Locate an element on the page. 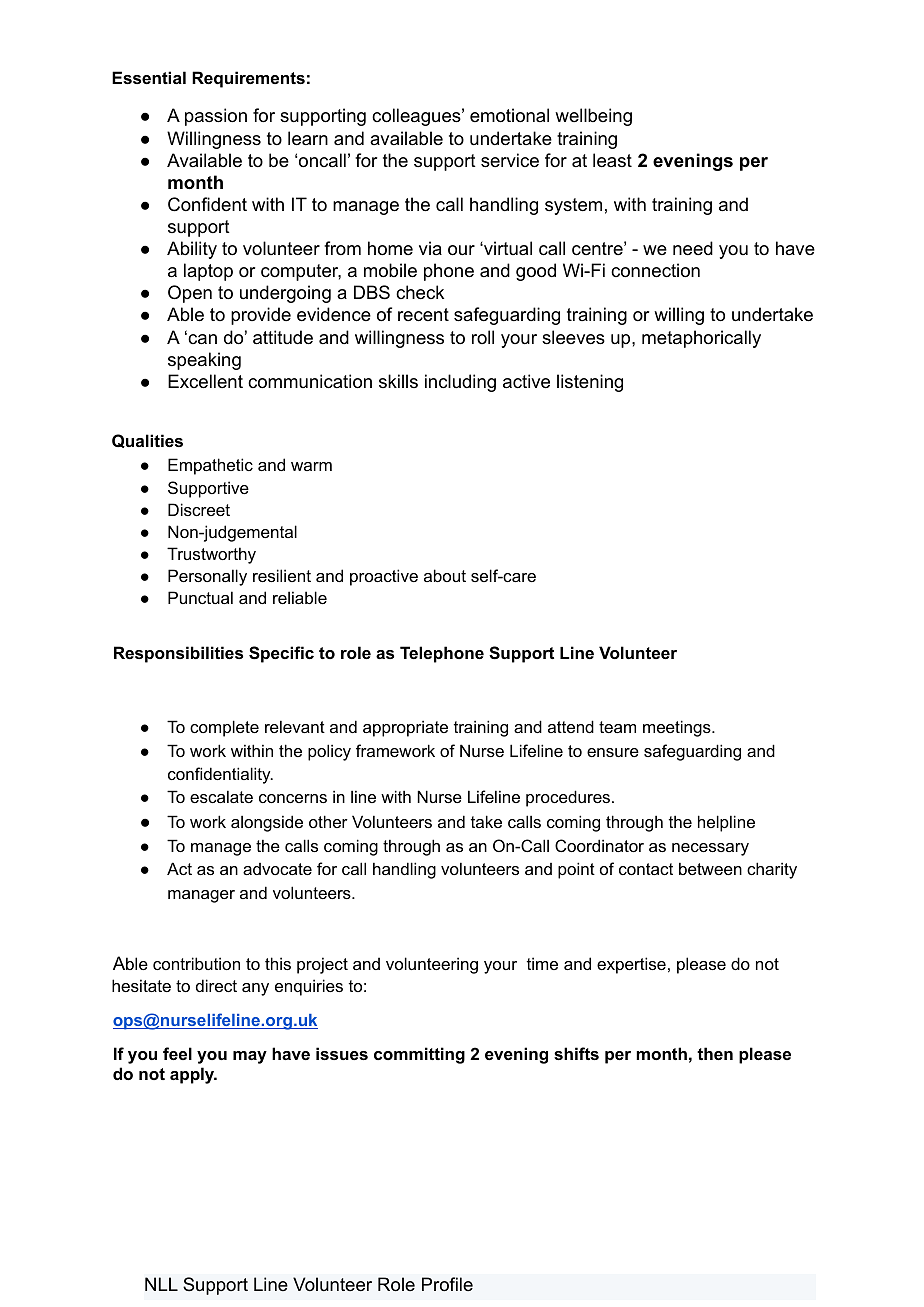 The image size is (924, 1307). appropriate is located at coordinates (405, 728).
